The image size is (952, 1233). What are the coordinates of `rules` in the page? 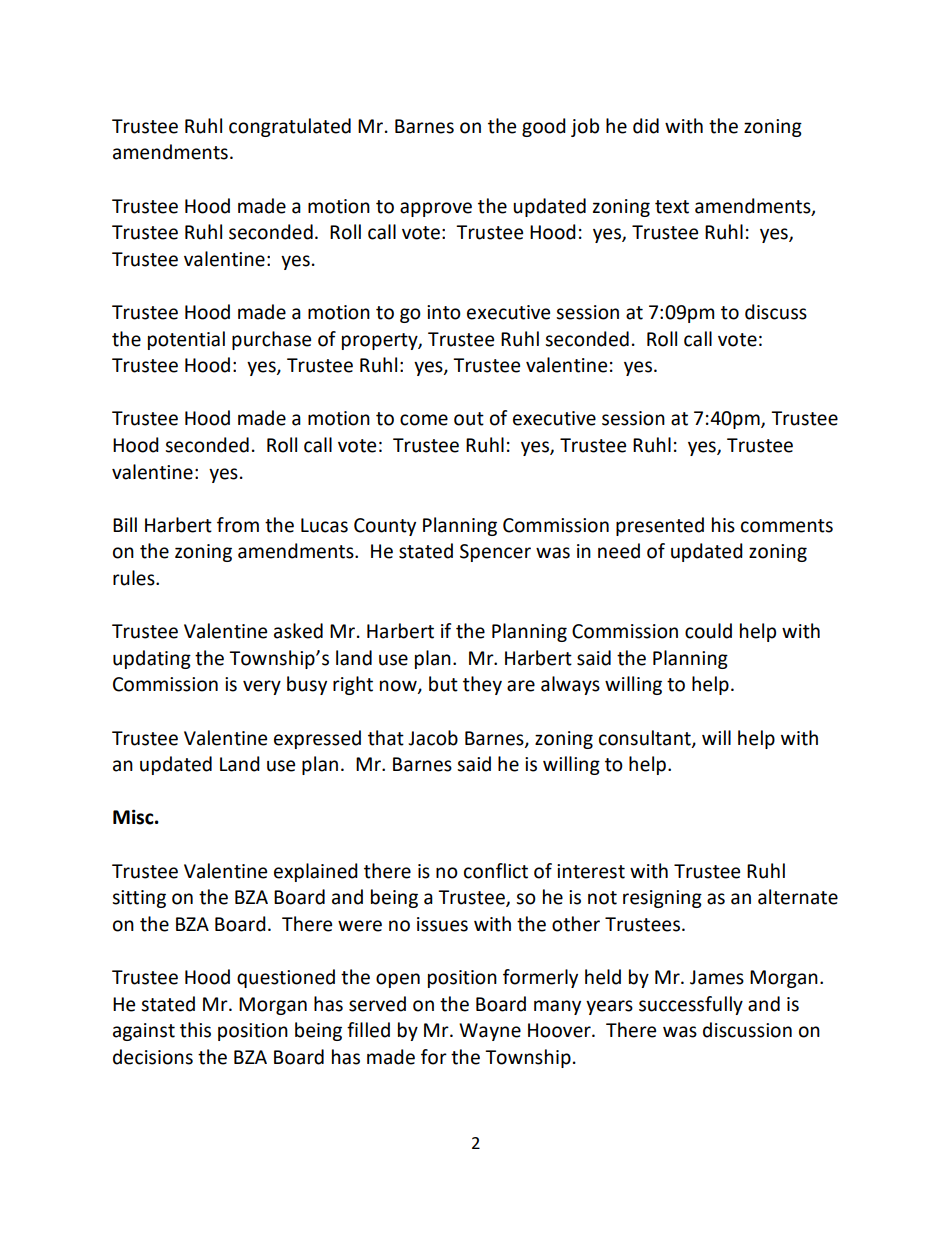 It's located at (135, 578).
